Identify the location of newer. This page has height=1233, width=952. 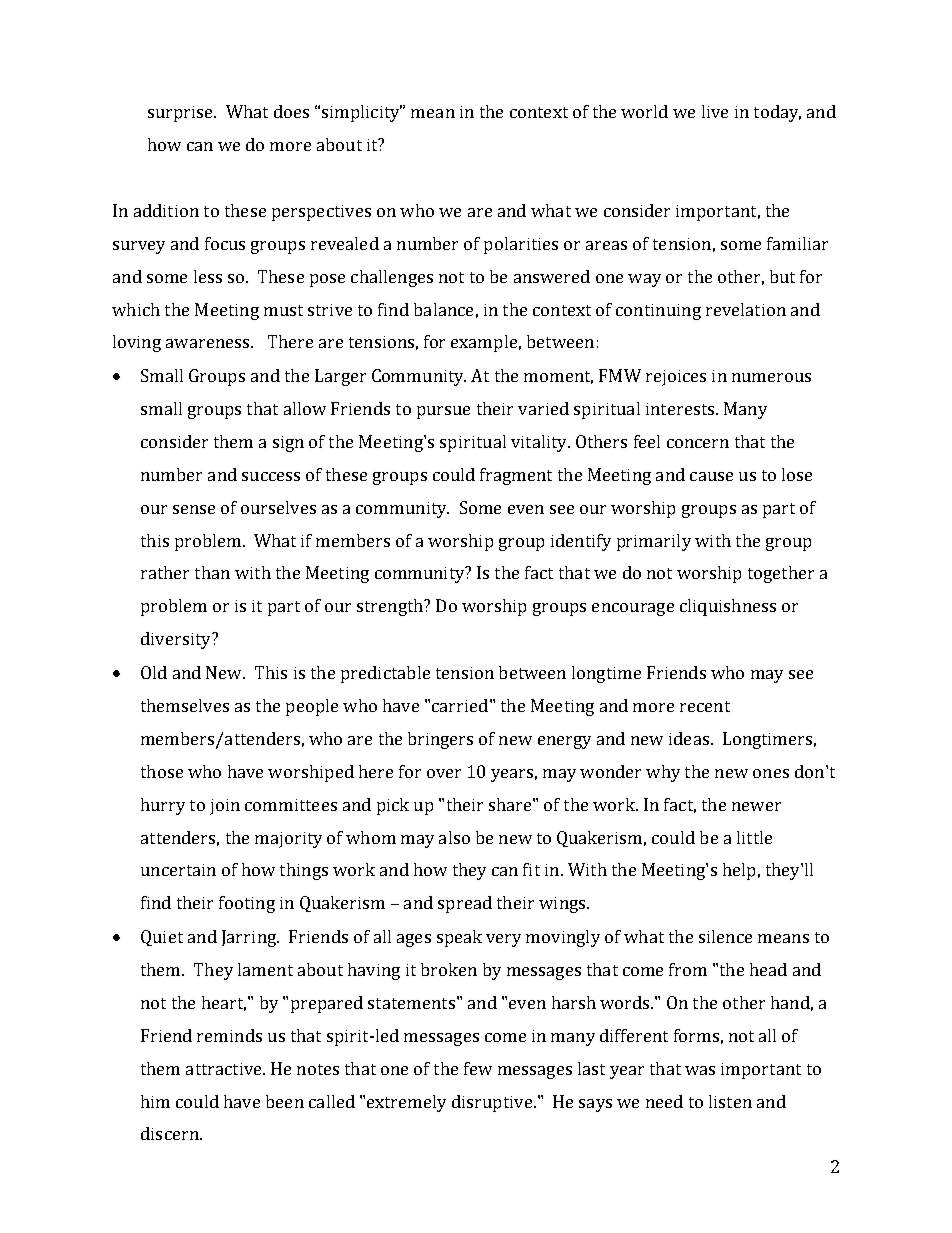
(756, 806).
